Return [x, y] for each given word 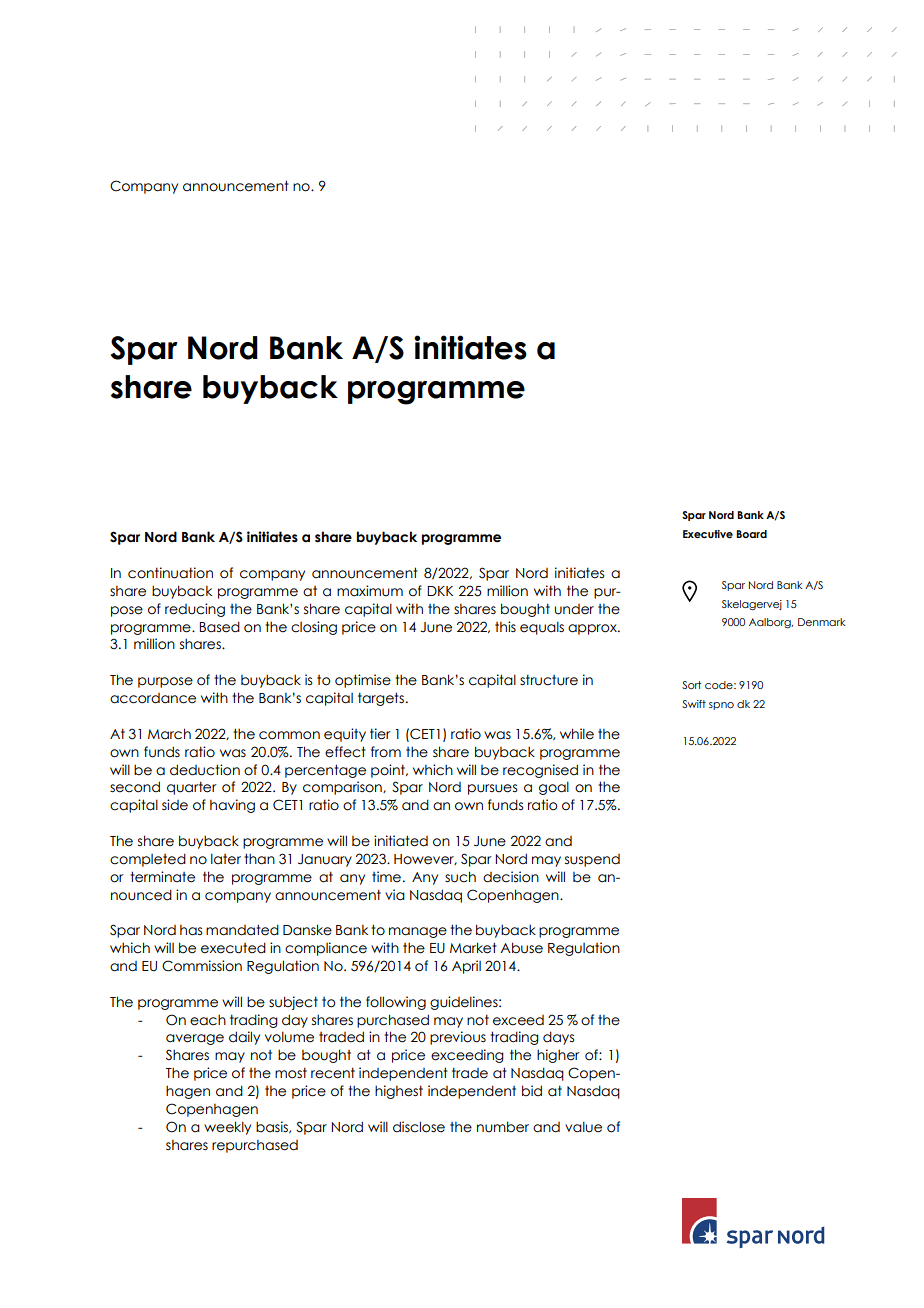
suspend [592, 860]
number [503, 1127]
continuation [170, 573]
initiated [401, 841]
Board [751, 534]
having [232, 806]
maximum [370, 591]
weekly [227, 1128]
